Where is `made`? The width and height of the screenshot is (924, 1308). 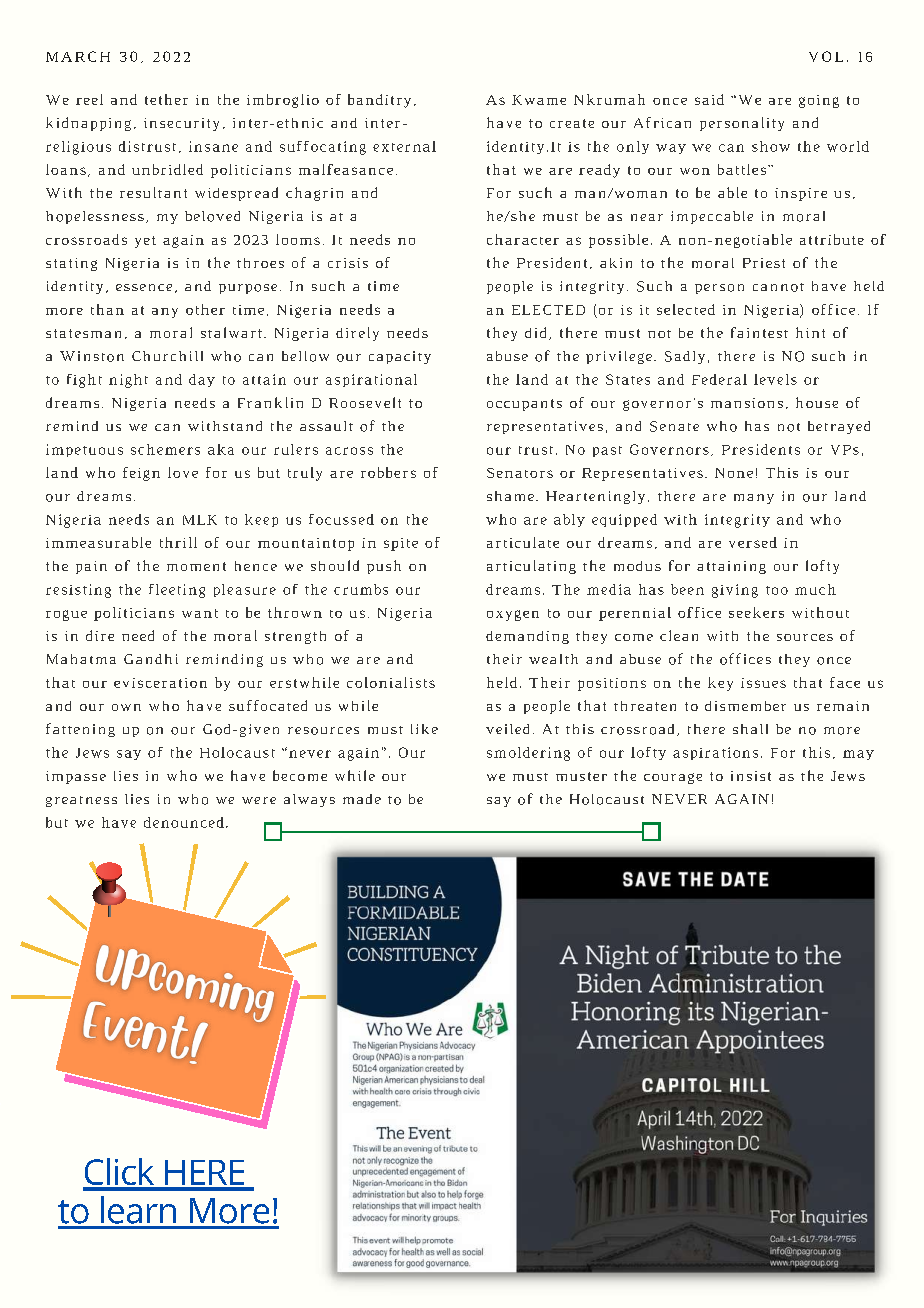 made is located at coordinates (362, 799).
